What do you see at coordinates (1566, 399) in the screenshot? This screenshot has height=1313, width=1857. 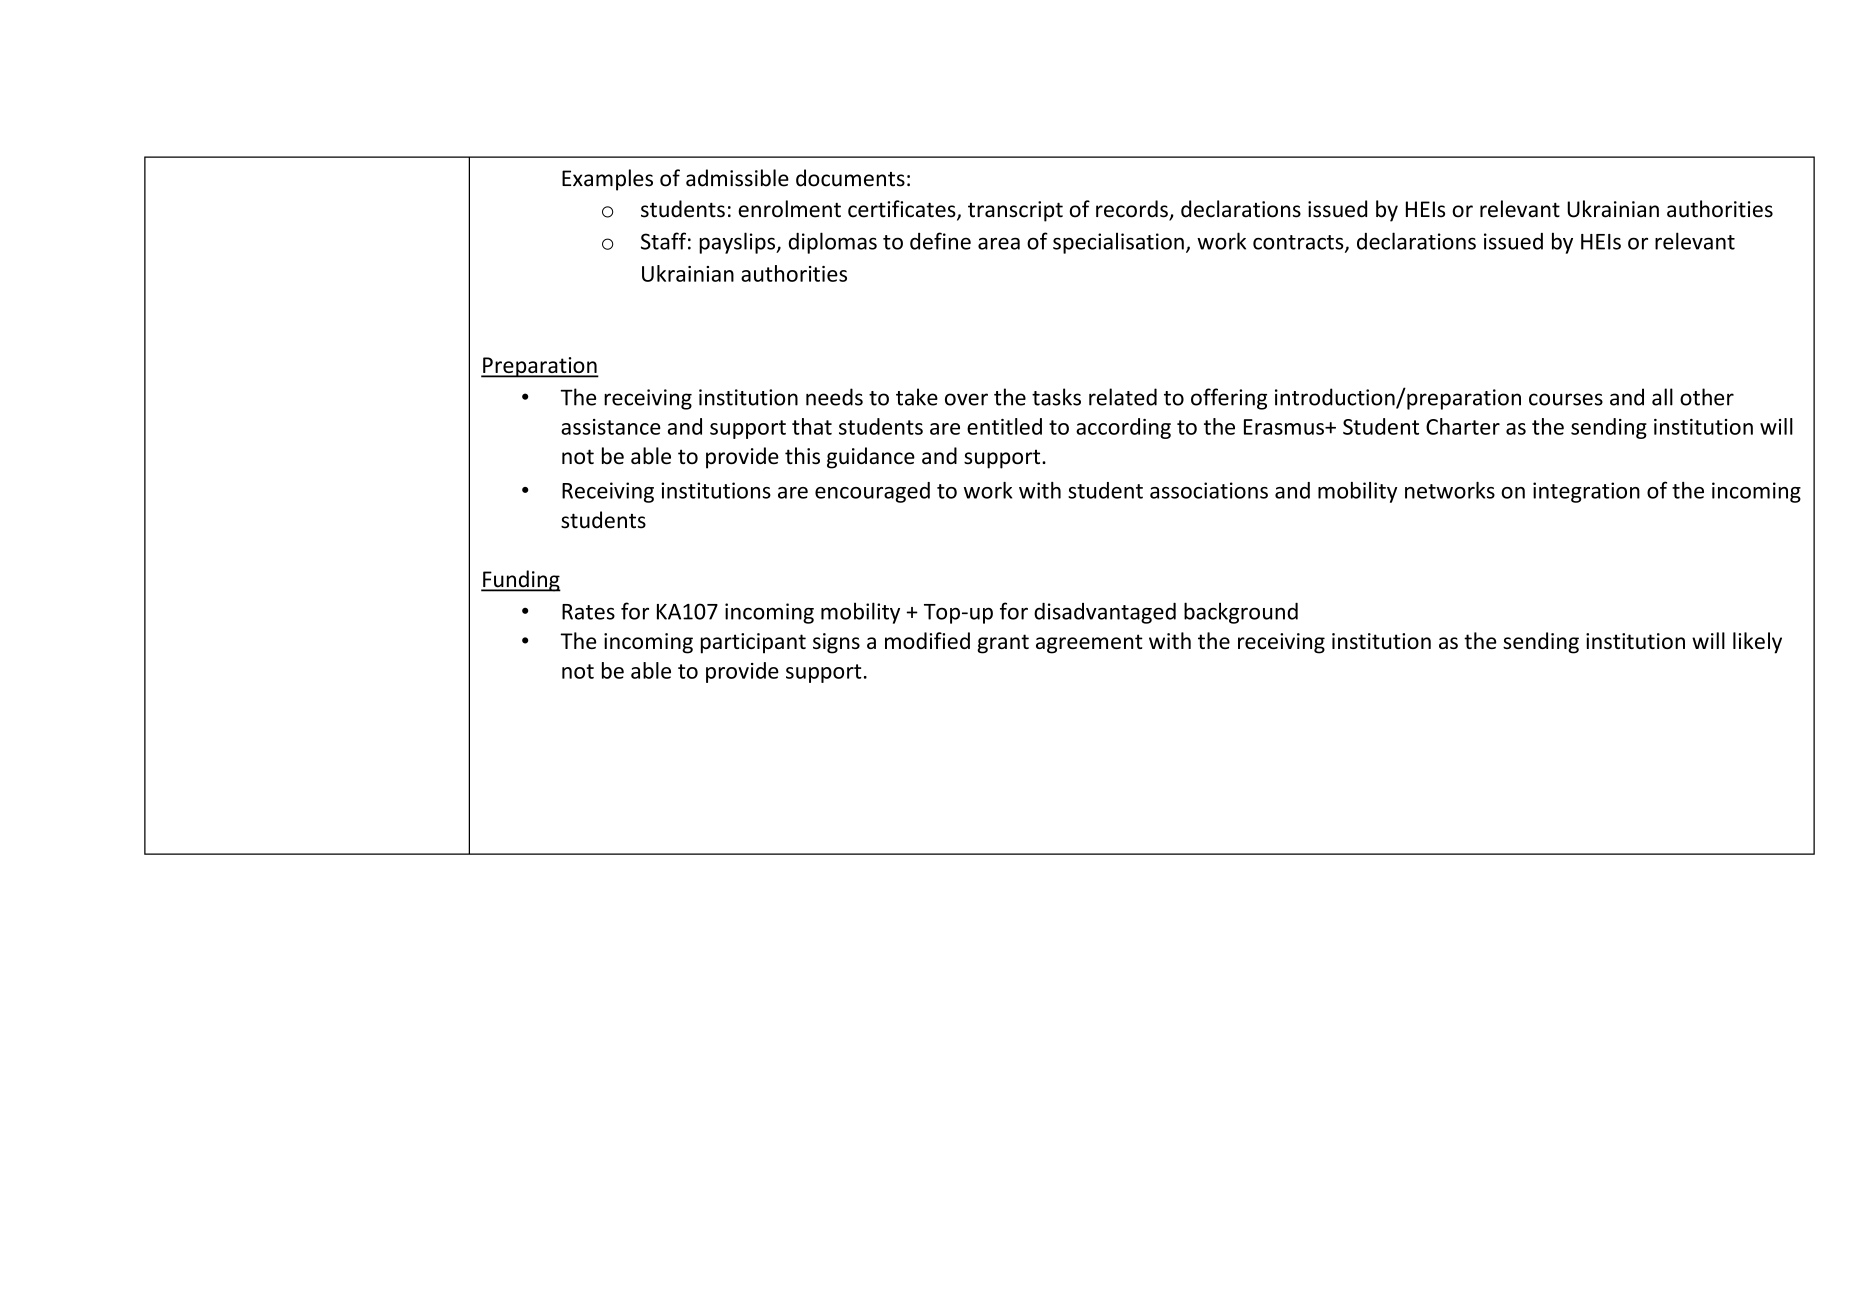 I see `courses` at bounding box center [1566, 399].
